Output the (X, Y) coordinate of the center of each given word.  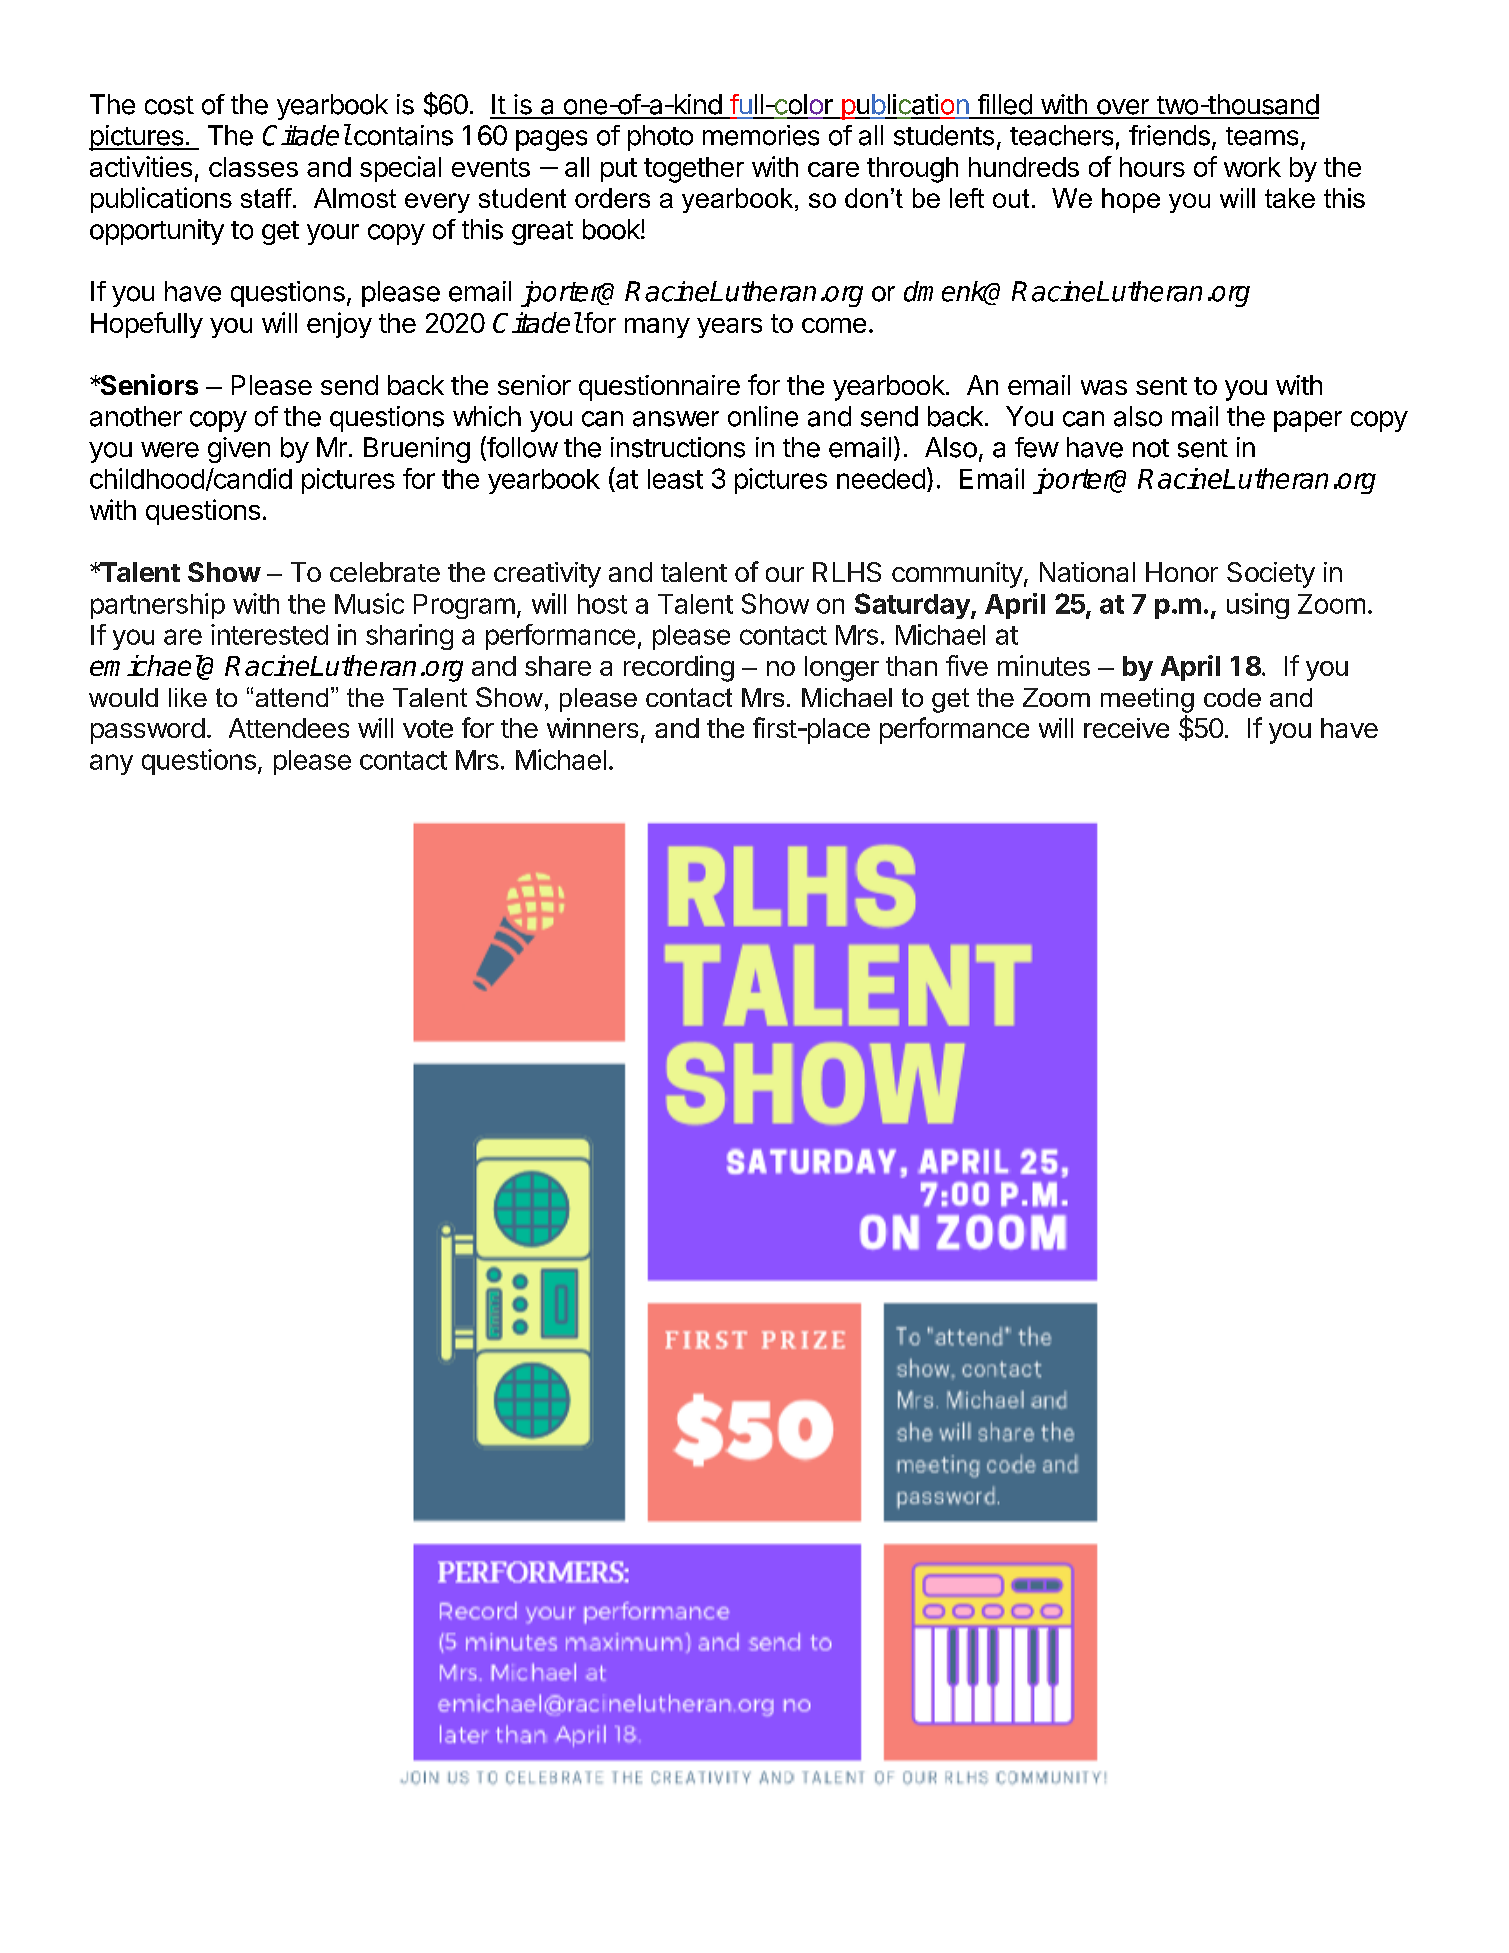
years (729, 328)
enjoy (339, 325)
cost (169, 105)
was (1104, 387)
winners (592, 728)
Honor (1182, 572)
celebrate (385, 572)
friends (1169, 135)
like (188, 697)
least (675, 479)
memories (761, 135)
